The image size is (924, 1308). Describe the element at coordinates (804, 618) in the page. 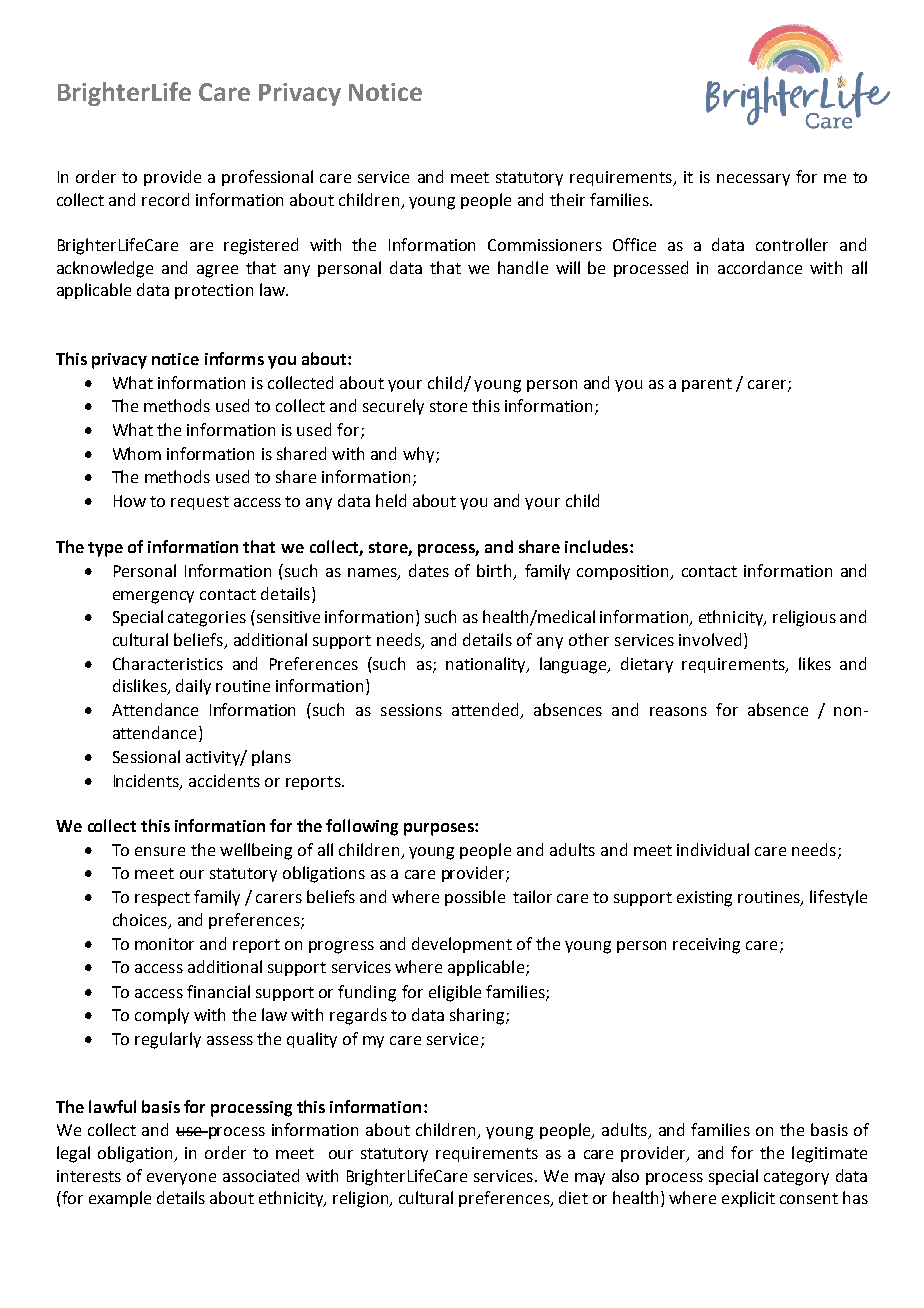

I see `religious` at that location.
